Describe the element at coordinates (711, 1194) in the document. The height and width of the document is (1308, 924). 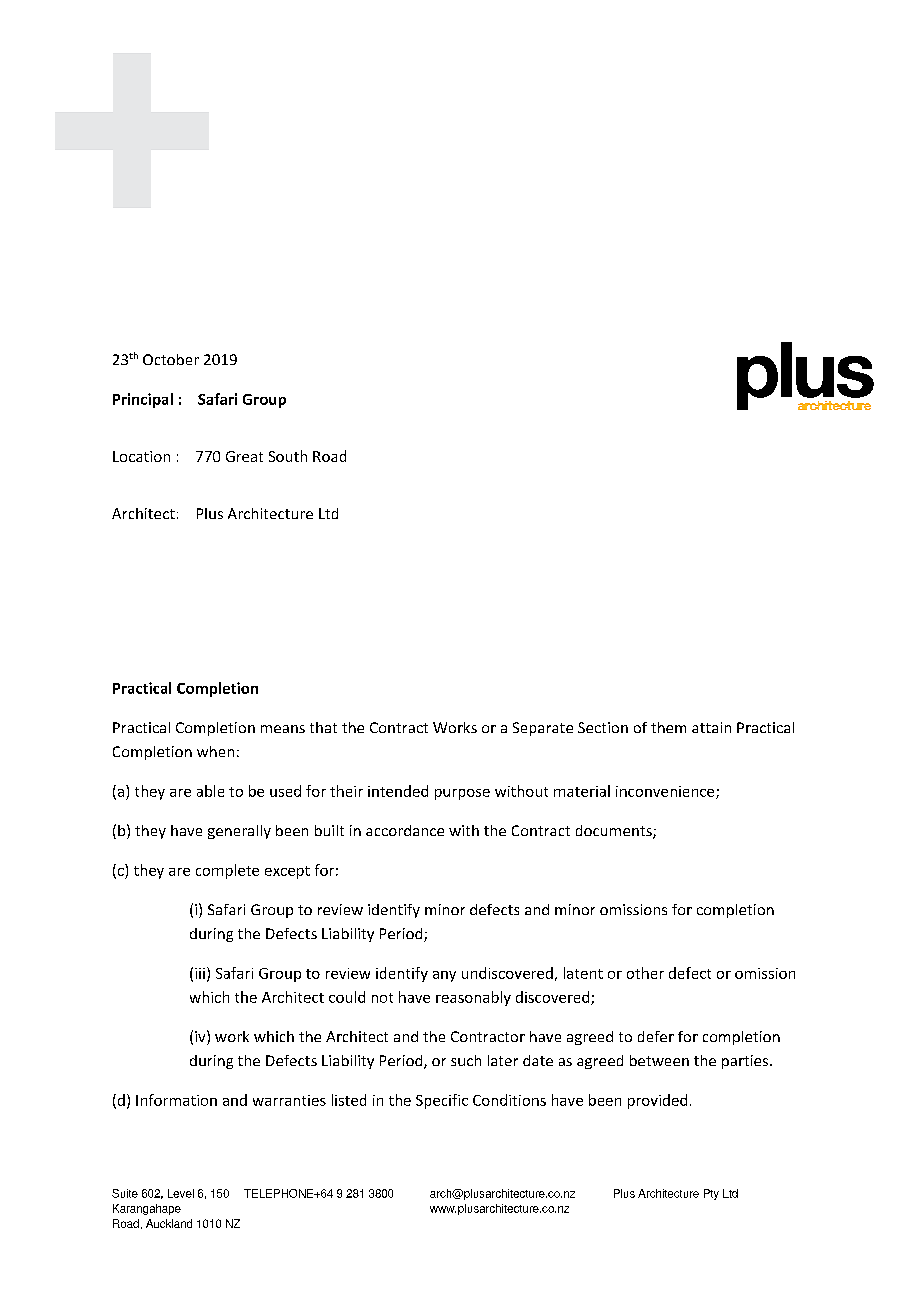
I see `Pty` at that location.
